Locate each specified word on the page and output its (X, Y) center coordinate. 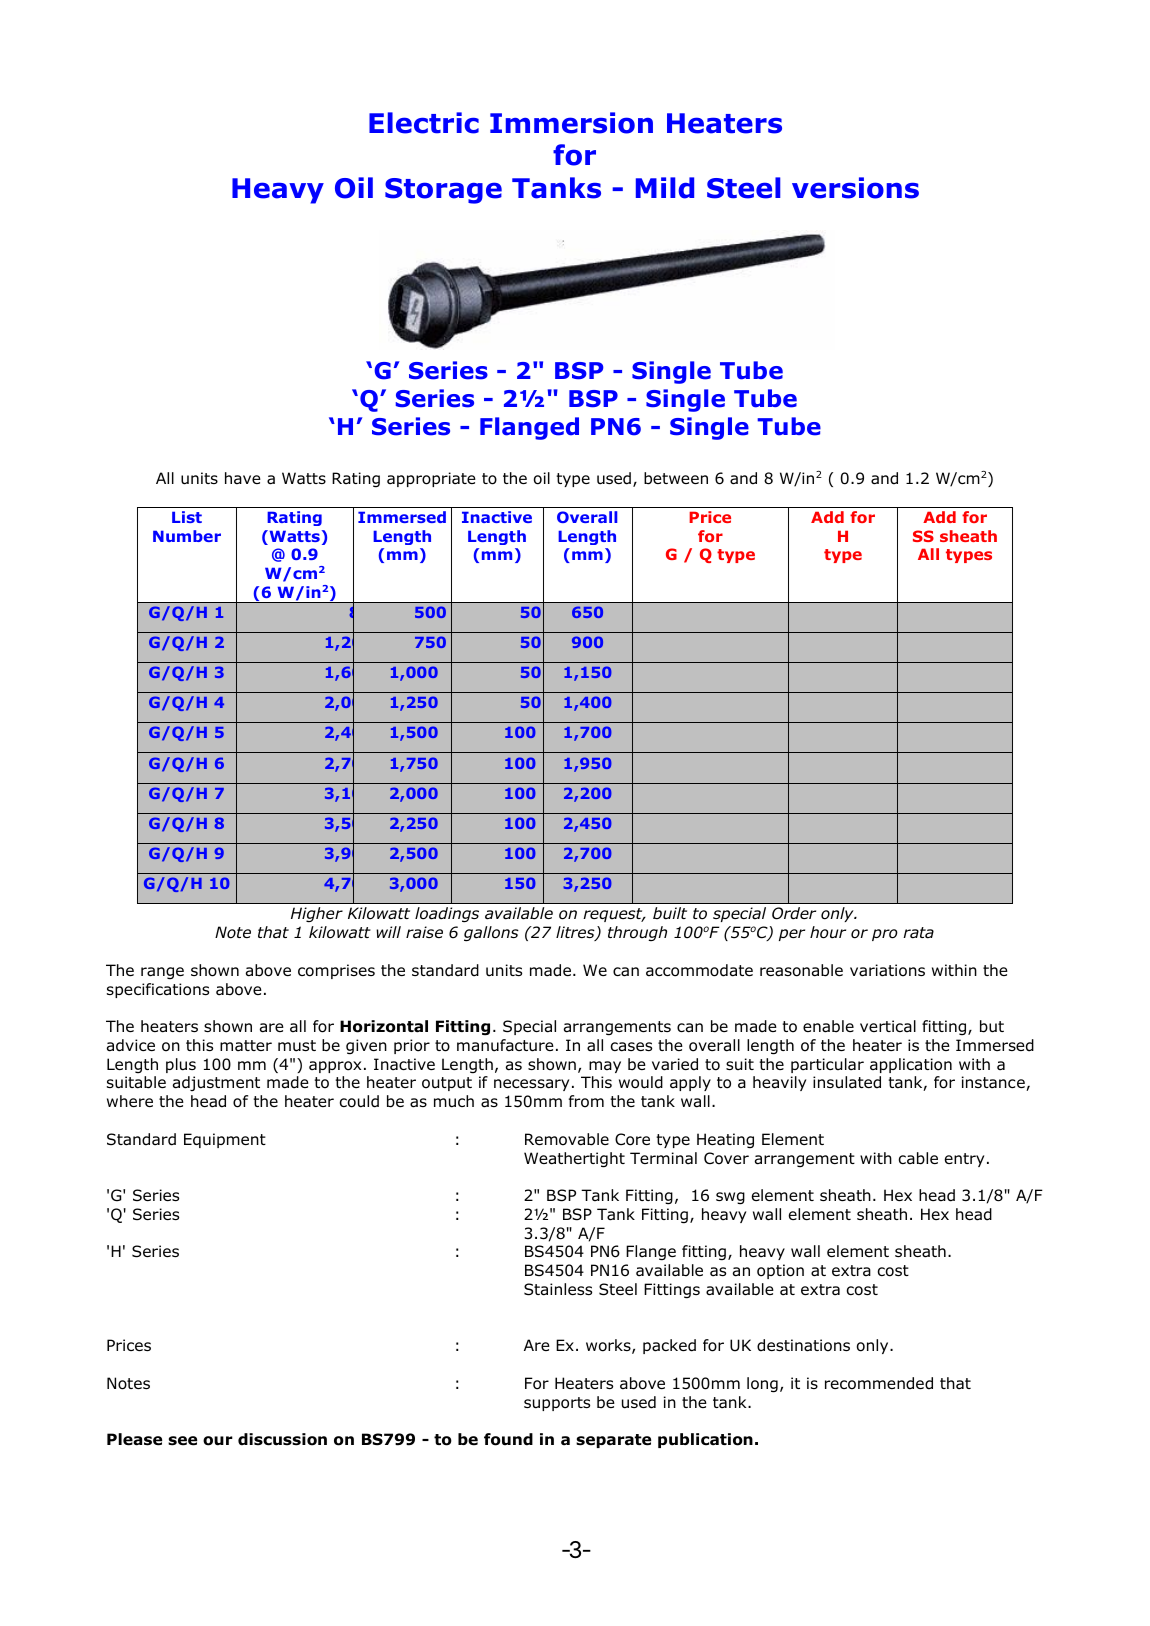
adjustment (216, 1083)
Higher (317, 914)
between (676, 478)
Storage (443, 191)
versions (855, 188)
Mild (665, 188)
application (911, 1065)
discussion (282, 1439)
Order (794, 913)
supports (557, 1404)
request (614, 915)
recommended (879, 1383)
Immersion (571, 123)
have (243, 478)
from (586, 1101)
